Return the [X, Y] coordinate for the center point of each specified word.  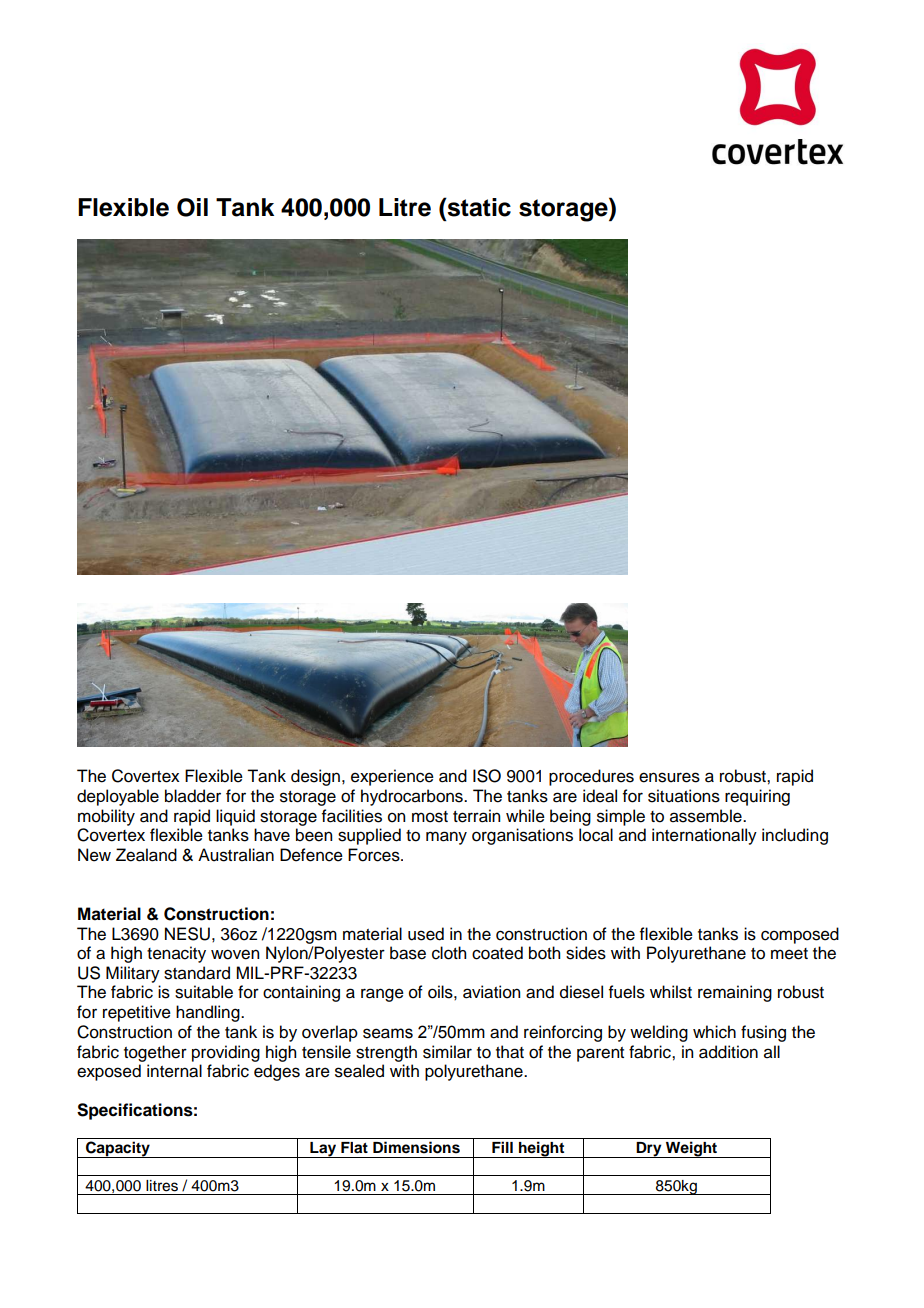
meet [789, 954]
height [542, 1149]
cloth [449, 953]
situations [684, 796]
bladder [193, 796]
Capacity [118, 1149]
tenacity [176, 954]
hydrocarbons [413, 797]
